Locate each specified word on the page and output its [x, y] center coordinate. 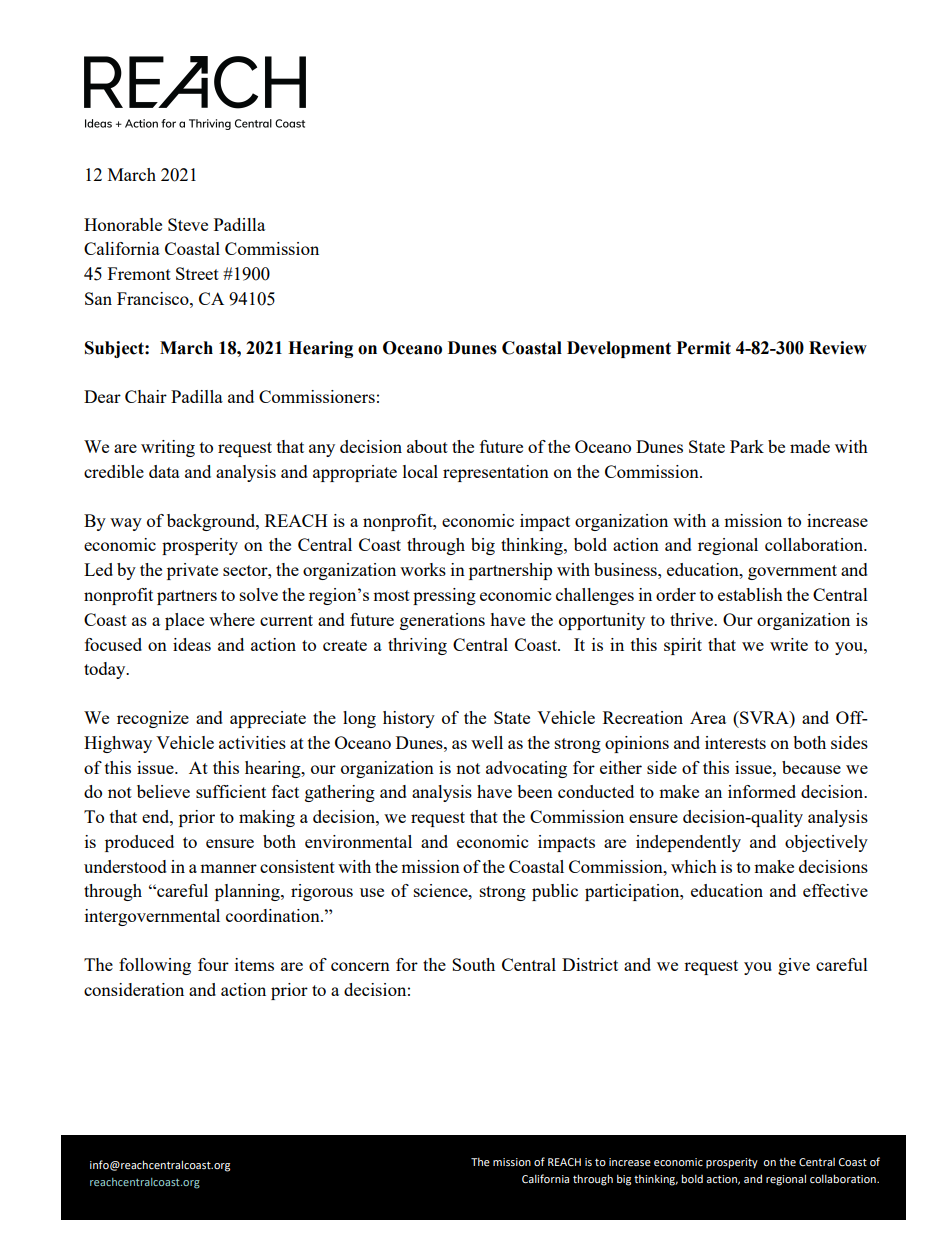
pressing [444, 596]
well [487, 742]
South [473, 964]
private [192, 571]
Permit [704, 348]
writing [168, 448]
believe [163, 791]
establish [750, 594]
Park [747, 446]
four [213, 964]
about [427, 446]
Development [619, 349]
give [794, 966]
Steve [188, 224]
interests [735, 742]
